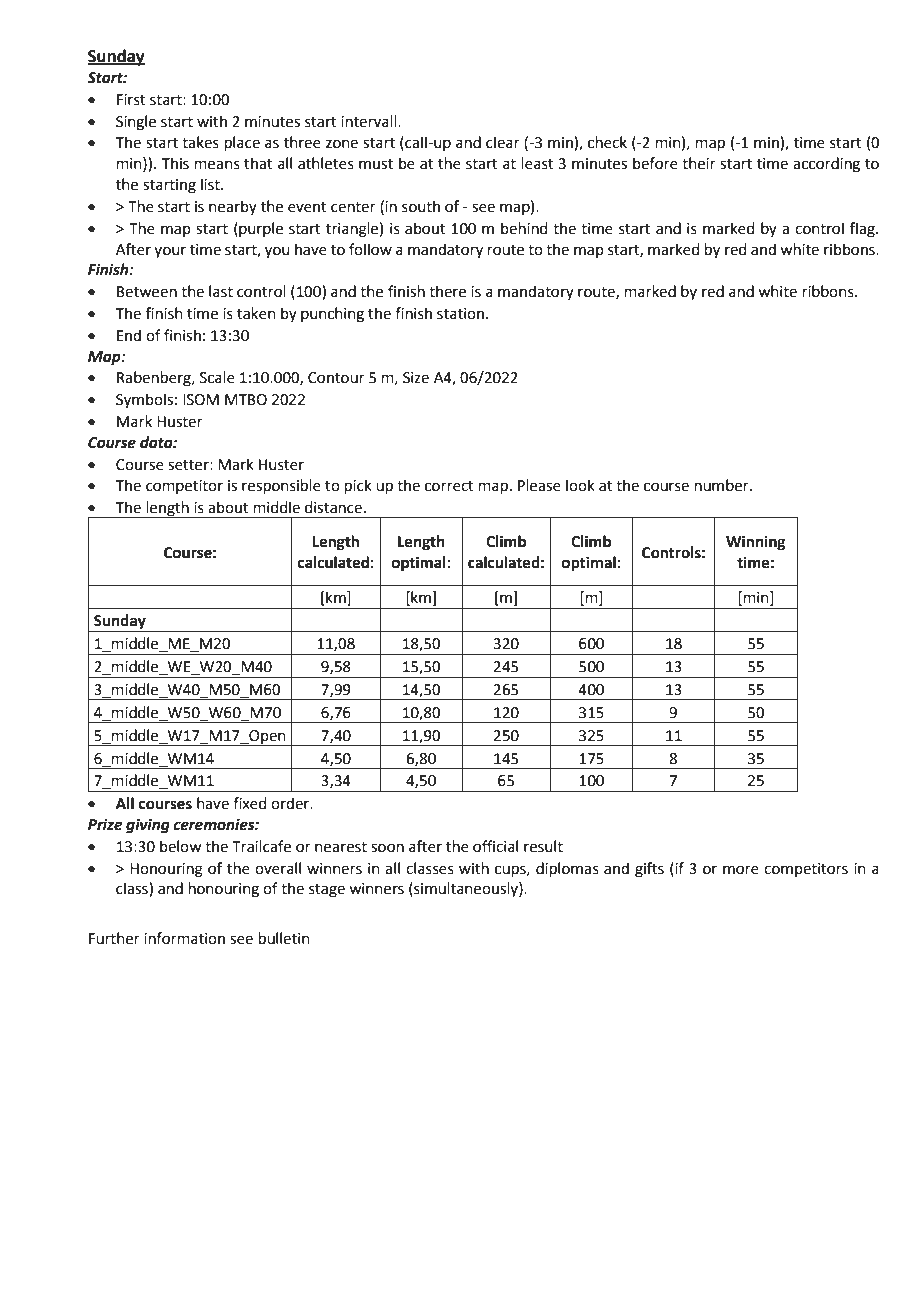  I want to click on information, so click(184, 938).
